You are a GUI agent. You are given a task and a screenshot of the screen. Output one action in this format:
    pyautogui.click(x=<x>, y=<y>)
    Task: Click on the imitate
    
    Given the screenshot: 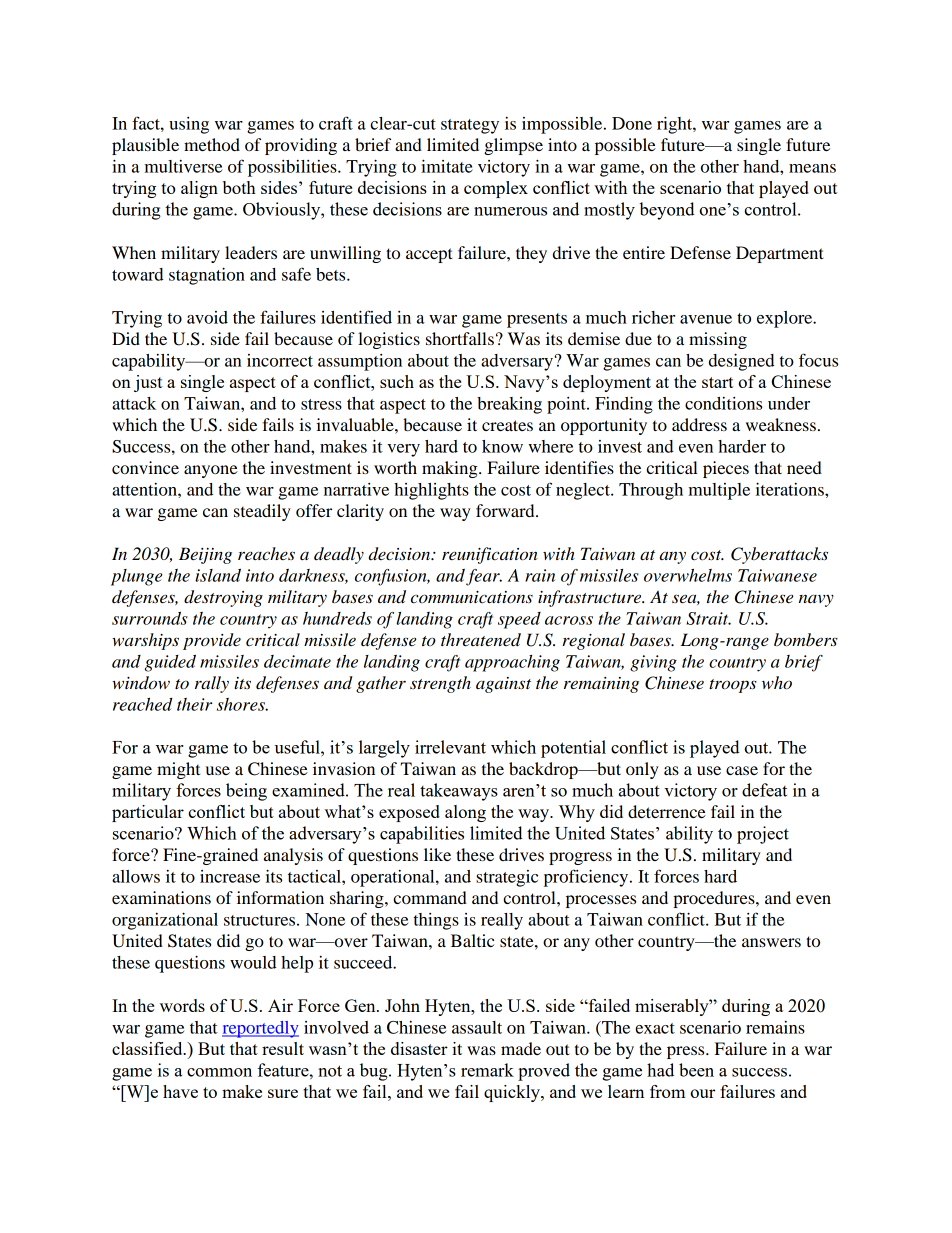 What is the action you would take?
    pyautogui.click(x=447, y=166)
